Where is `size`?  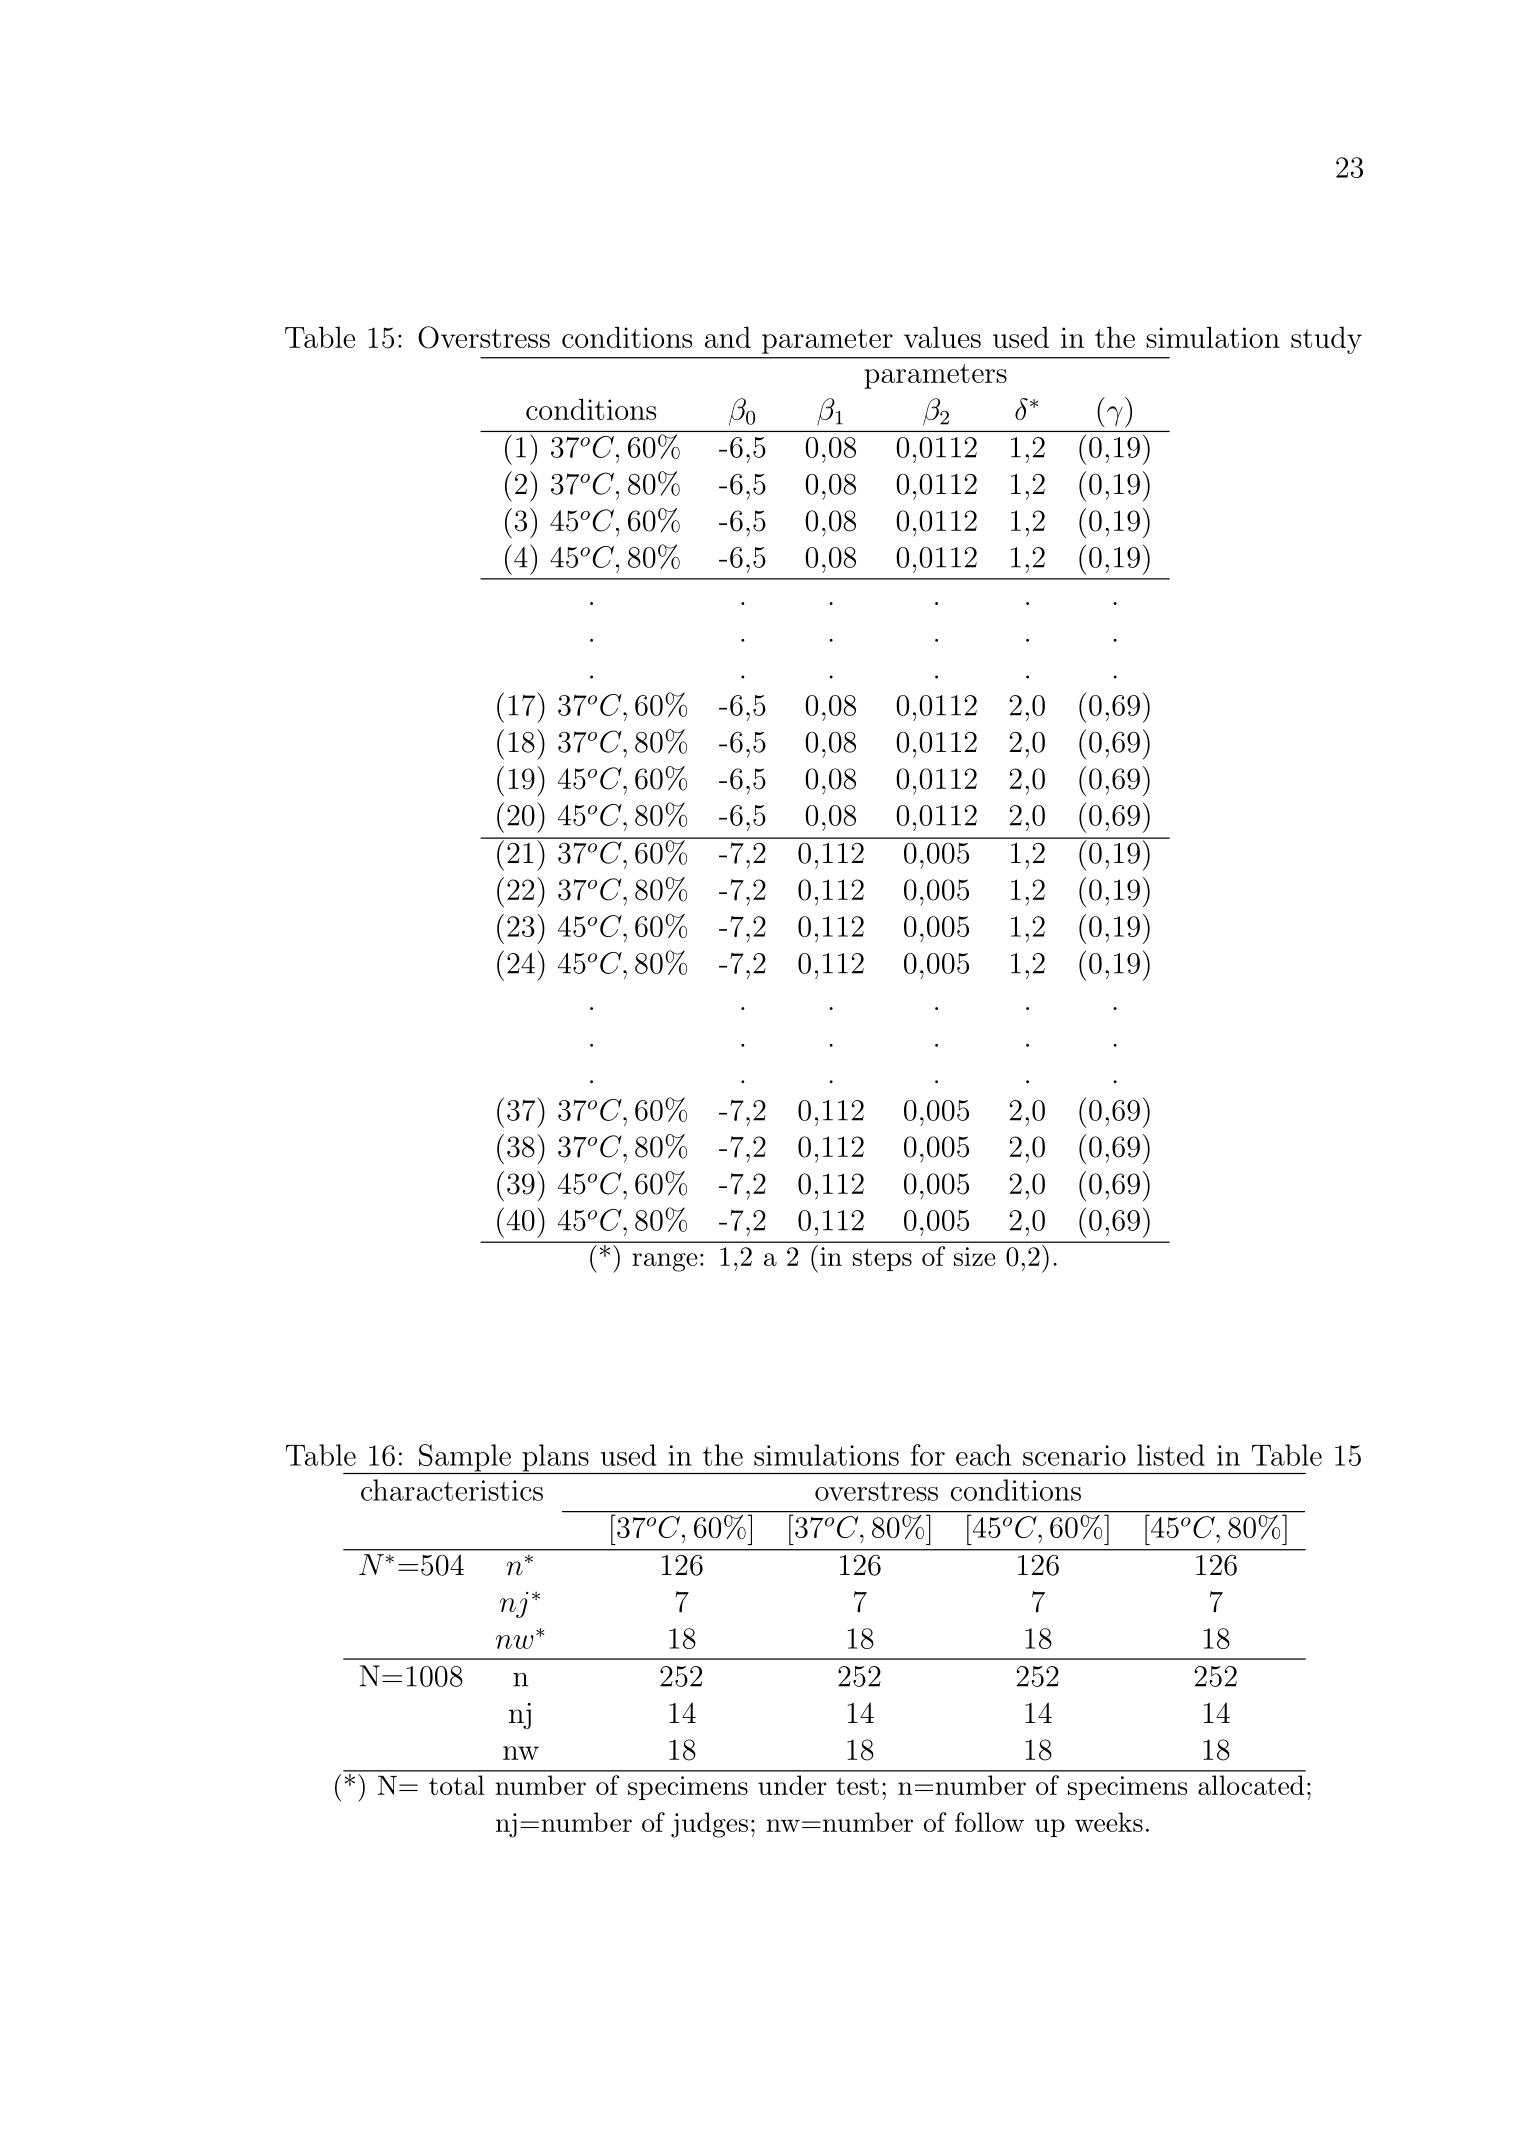 size is located at coordinates (975, 1256).
